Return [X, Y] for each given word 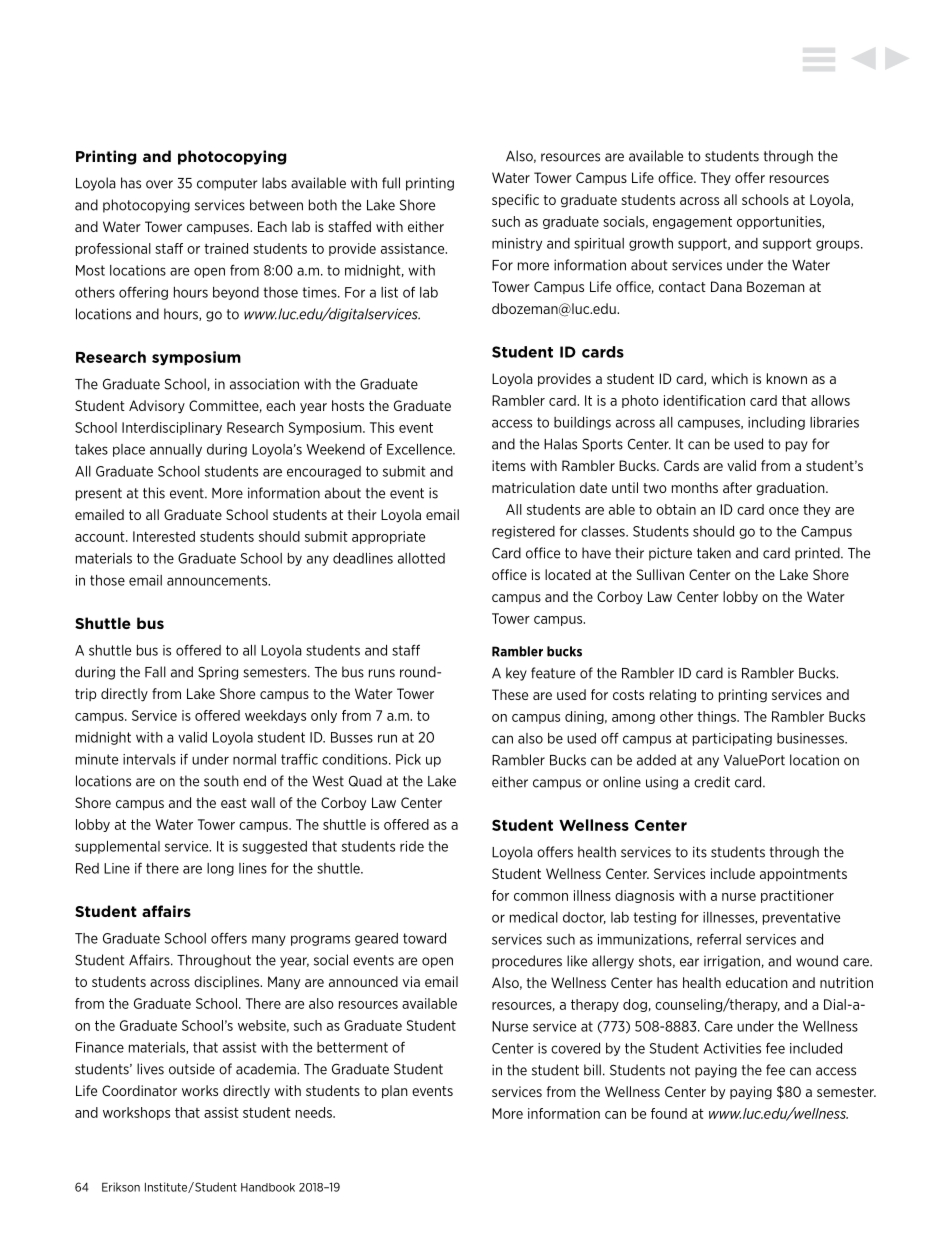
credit [712, 782]
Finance [100, 1047]
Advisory [157, 407]
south [221, 781]
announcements [218, 580]
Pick [408, 759]
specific [515, 201]
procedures [527, 962]
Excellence [420, 449]
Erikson [121, 1187]
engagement [692, 222]
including [776, 423]
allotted [421, 558]
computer [227, 184]
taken [714, 553]
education [757, 982]
